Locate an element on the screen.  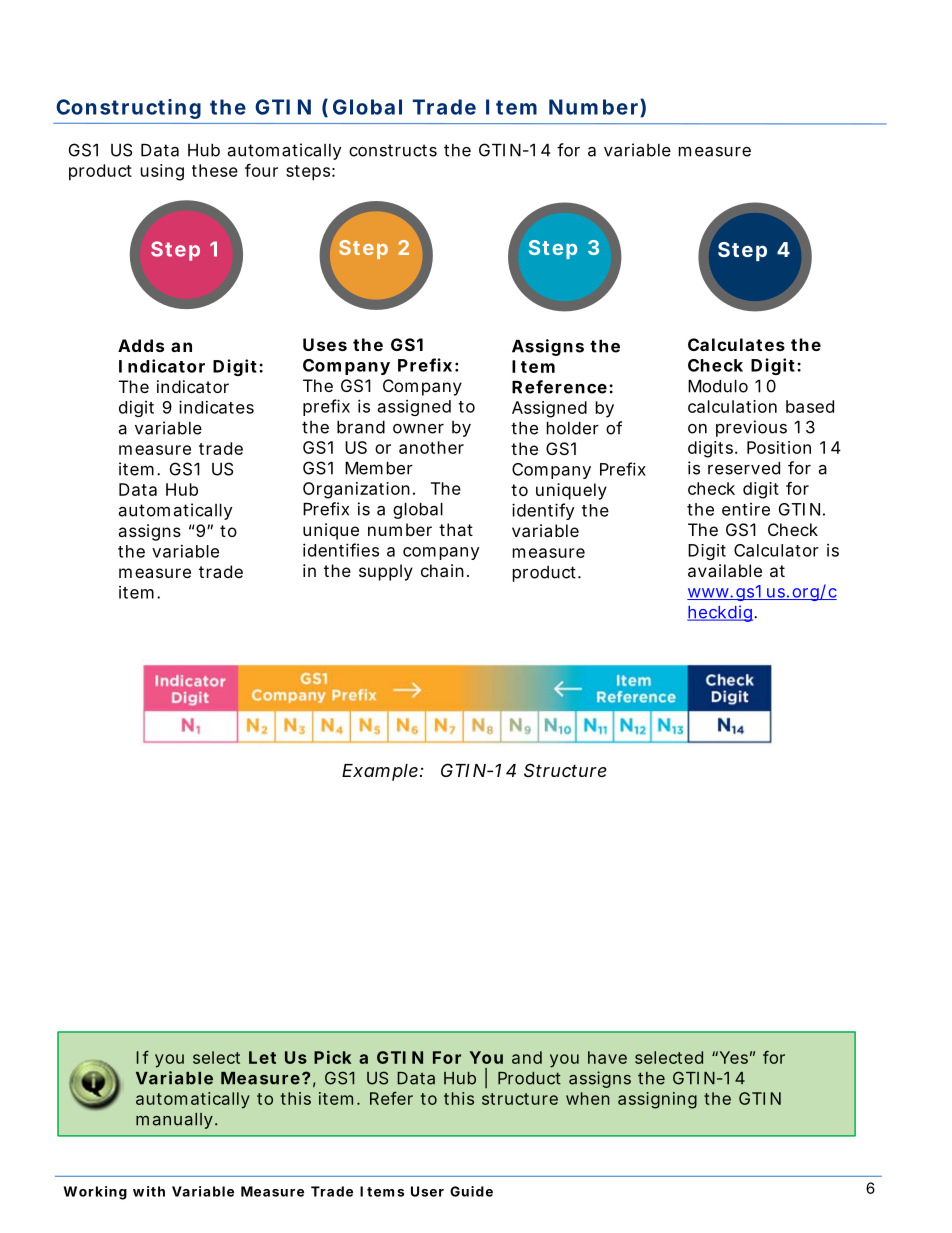
Guide is located at coordinates (471, 1191).
